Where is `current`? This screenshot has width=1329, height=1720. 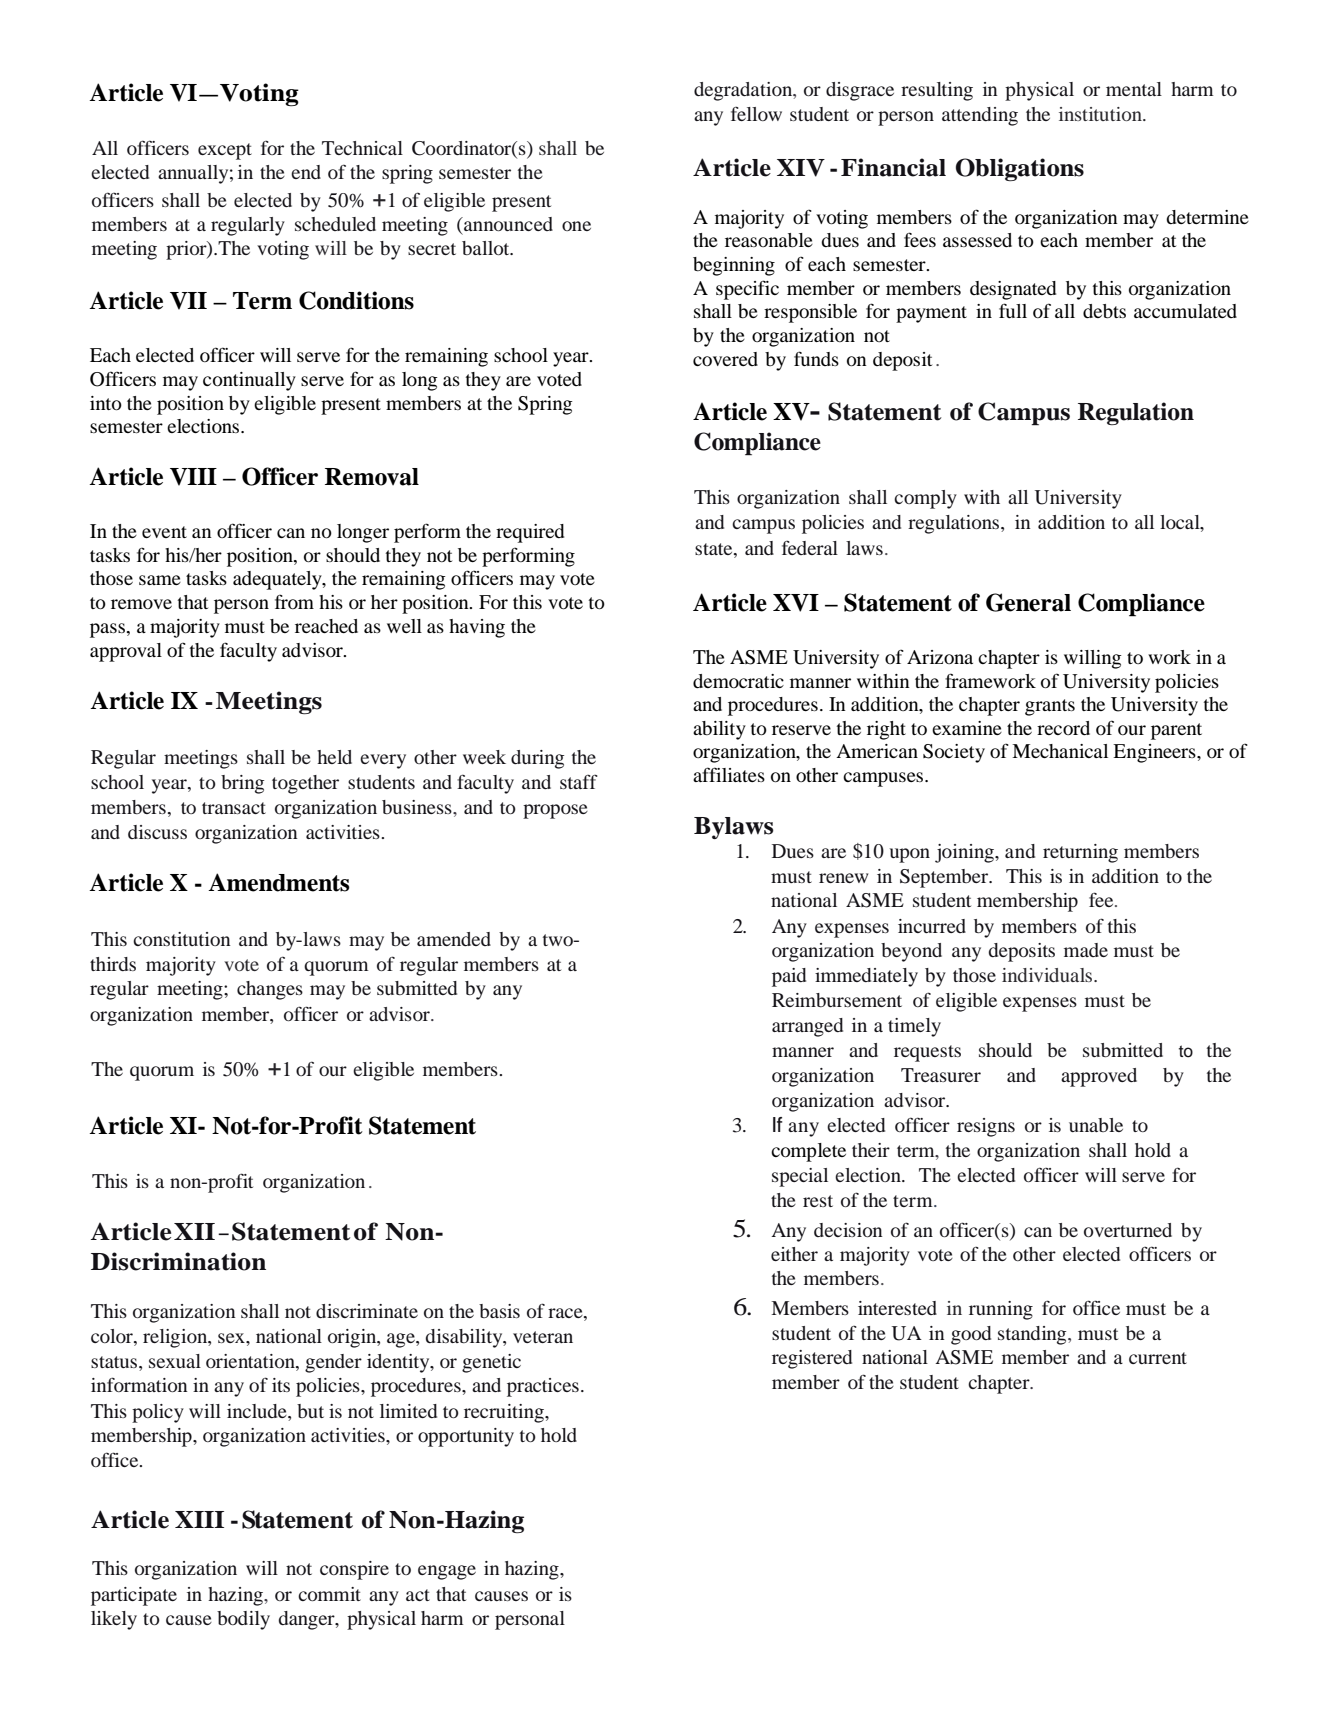
current is located at coordinates (1158, 1358).
